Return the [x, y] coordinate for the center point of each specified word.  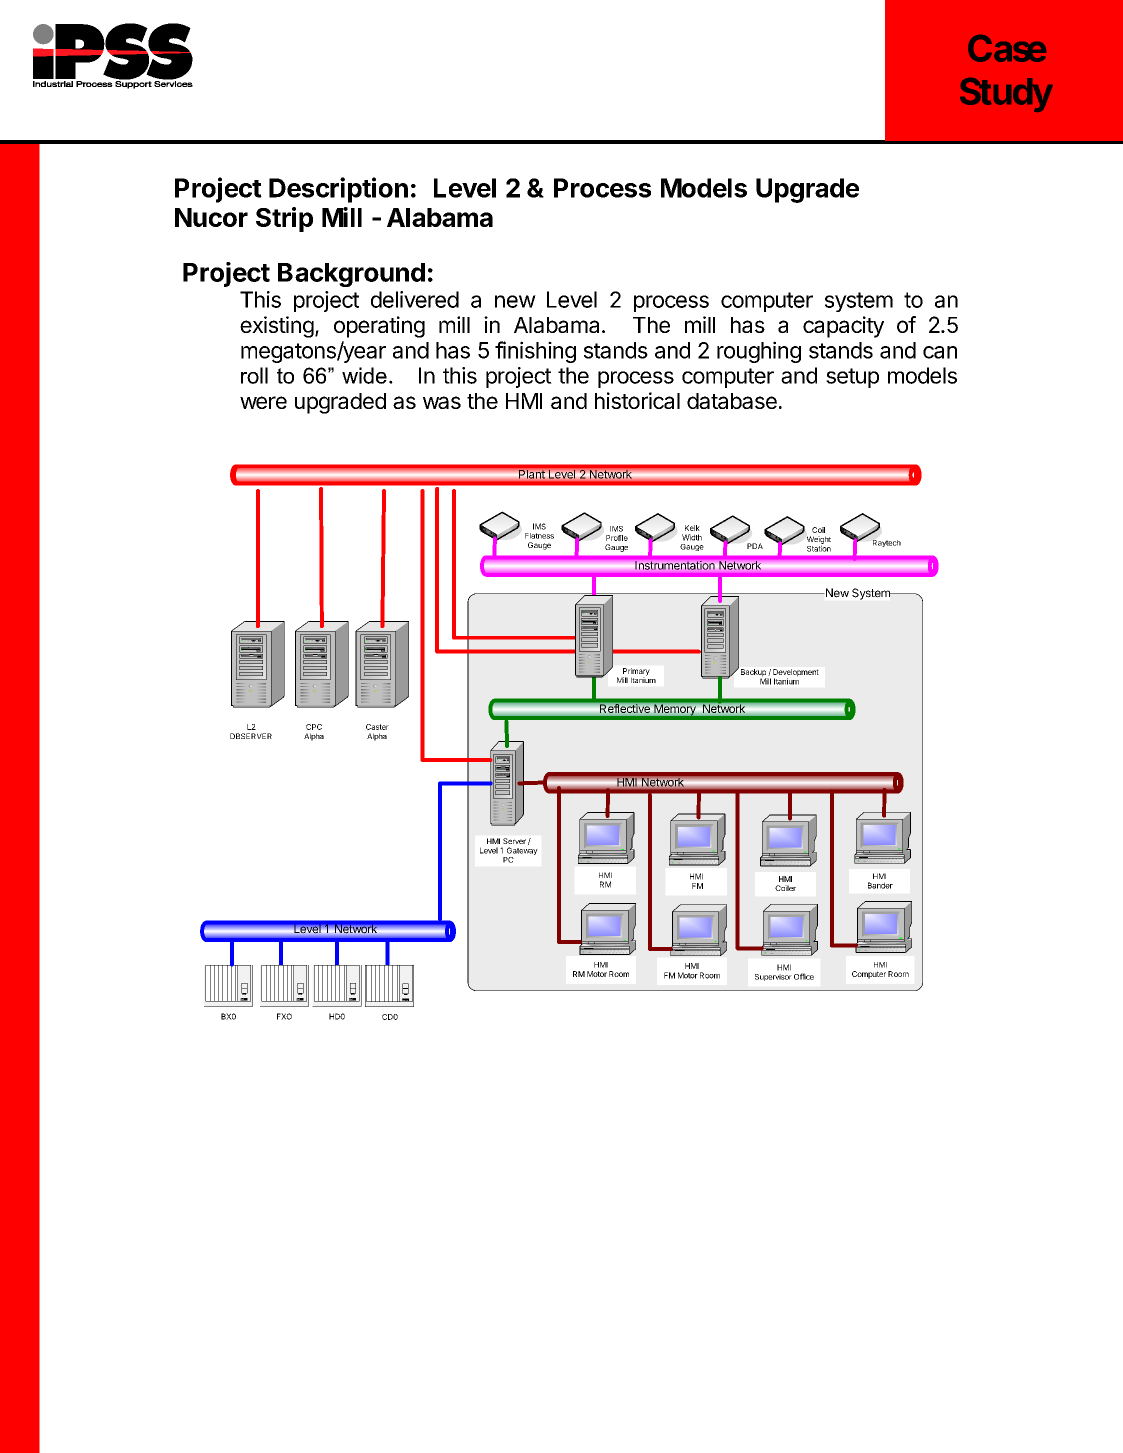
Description [338, 190]
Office [804, 976]
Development [795, 674]
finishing [535, 352]
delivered [415, 299]
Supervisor [773, 977]
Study [1006, 95]
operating [379, 327]
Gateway [522, 851]
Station [819, 547]
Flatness [539, 536]
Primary [635, 673]
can [940, 352]
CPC [314, 727]
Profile [617, 538]
